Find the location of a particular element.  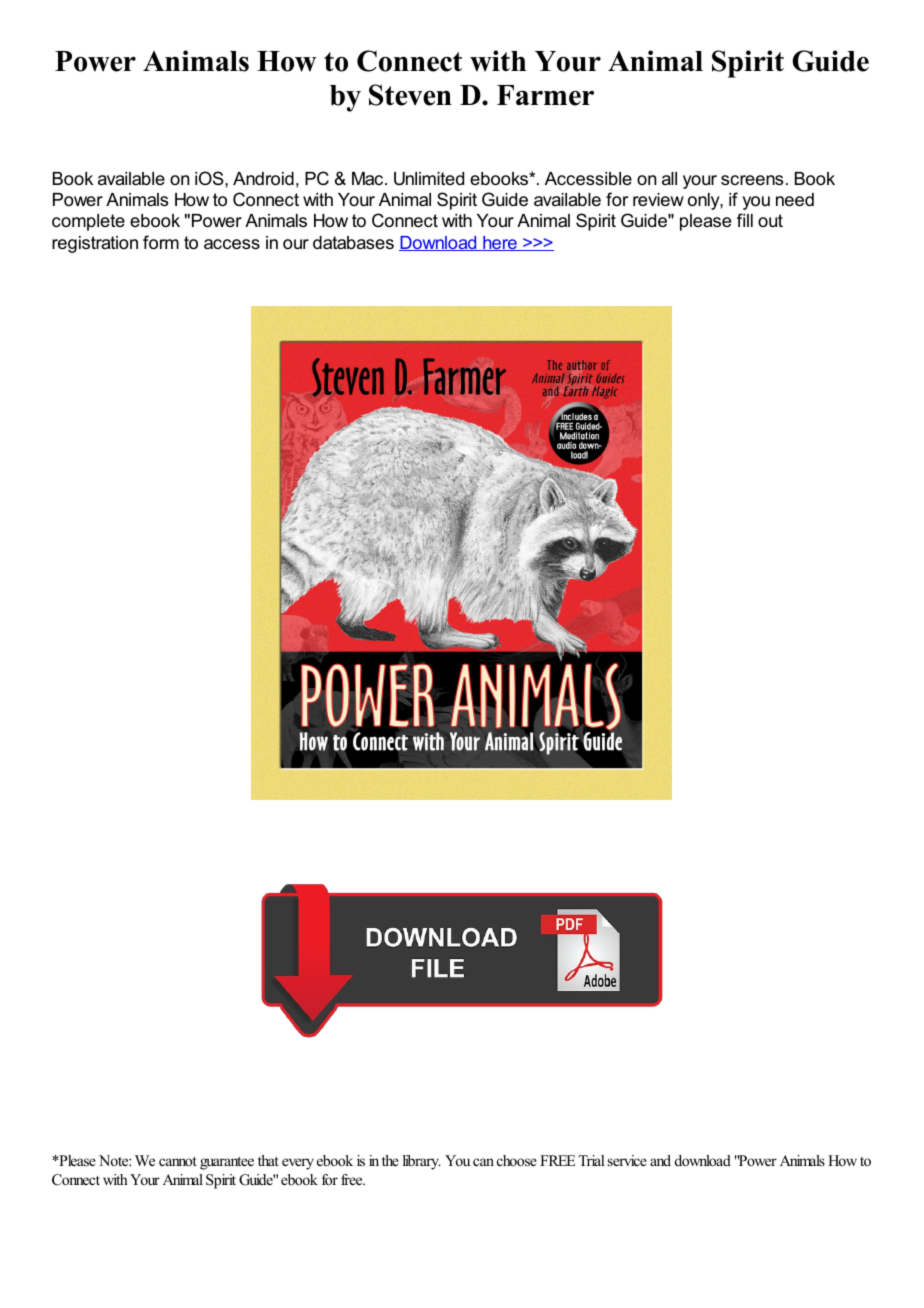

Android is located at coordinates (263, 179).
